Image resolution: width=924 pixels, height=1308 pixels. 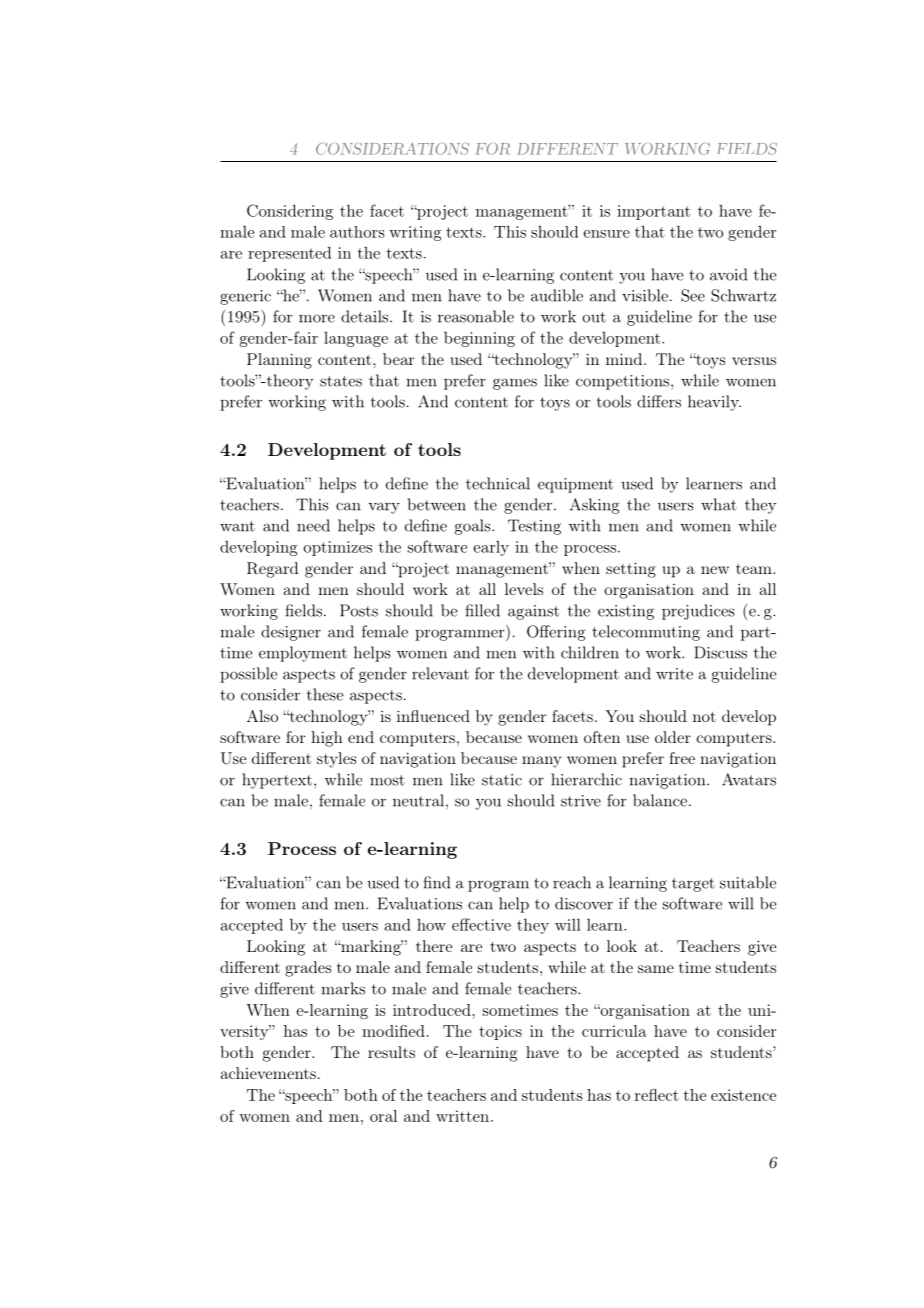 I want to click on important, so click(x=653, y=212).
